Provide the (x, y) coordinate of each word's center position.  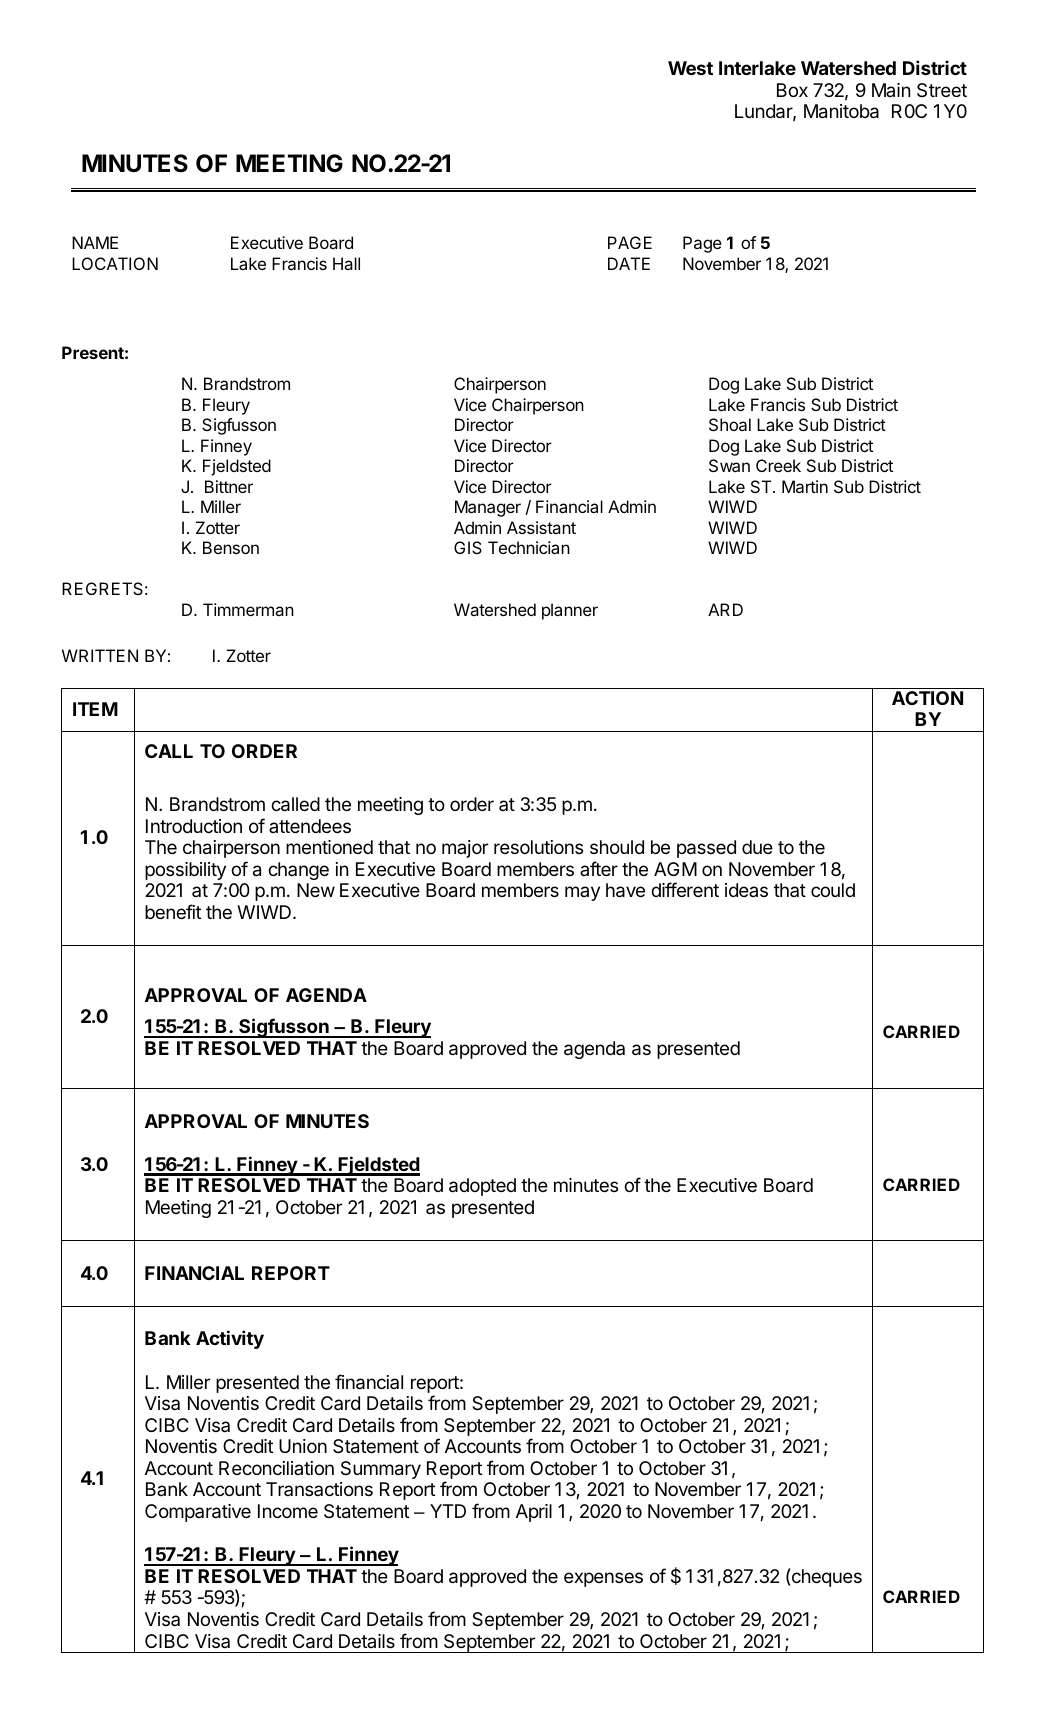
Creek (778, 465)
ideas (746, 890)
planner (570, 611)
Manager (488, 508)
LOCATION (115, 263)
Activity (230, 1339)
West (690, 68)
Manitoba (841, 111)
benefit (173, 911)
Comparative (198, 1513)
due (757, 847)
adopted (482, 1187)
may (582, 893)
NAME (95, 242)
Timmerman (248, 609)
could (833, 890)
